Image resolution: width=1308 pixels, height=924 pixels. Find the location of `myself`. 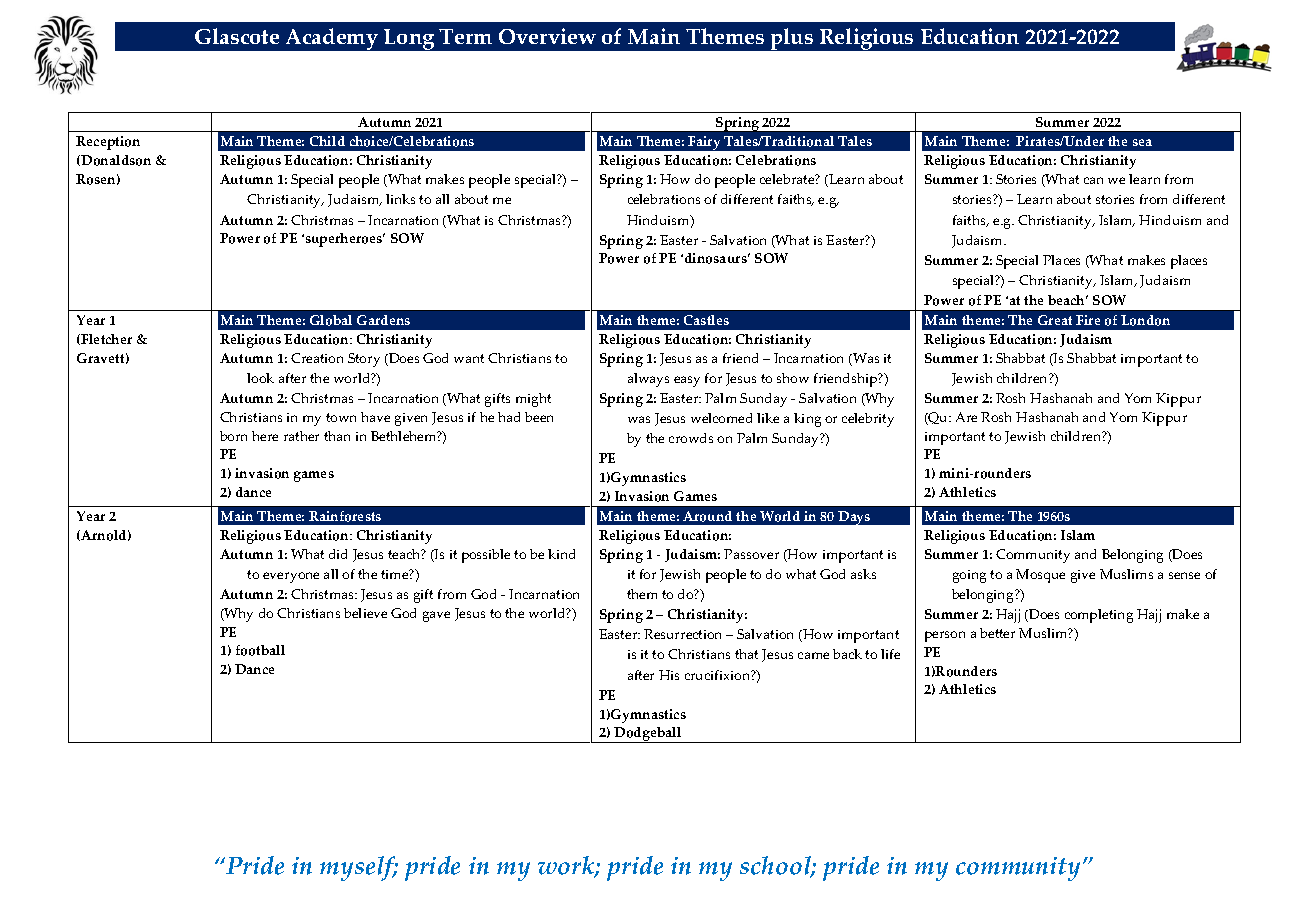

myself is located at coordinates (359, 868).
